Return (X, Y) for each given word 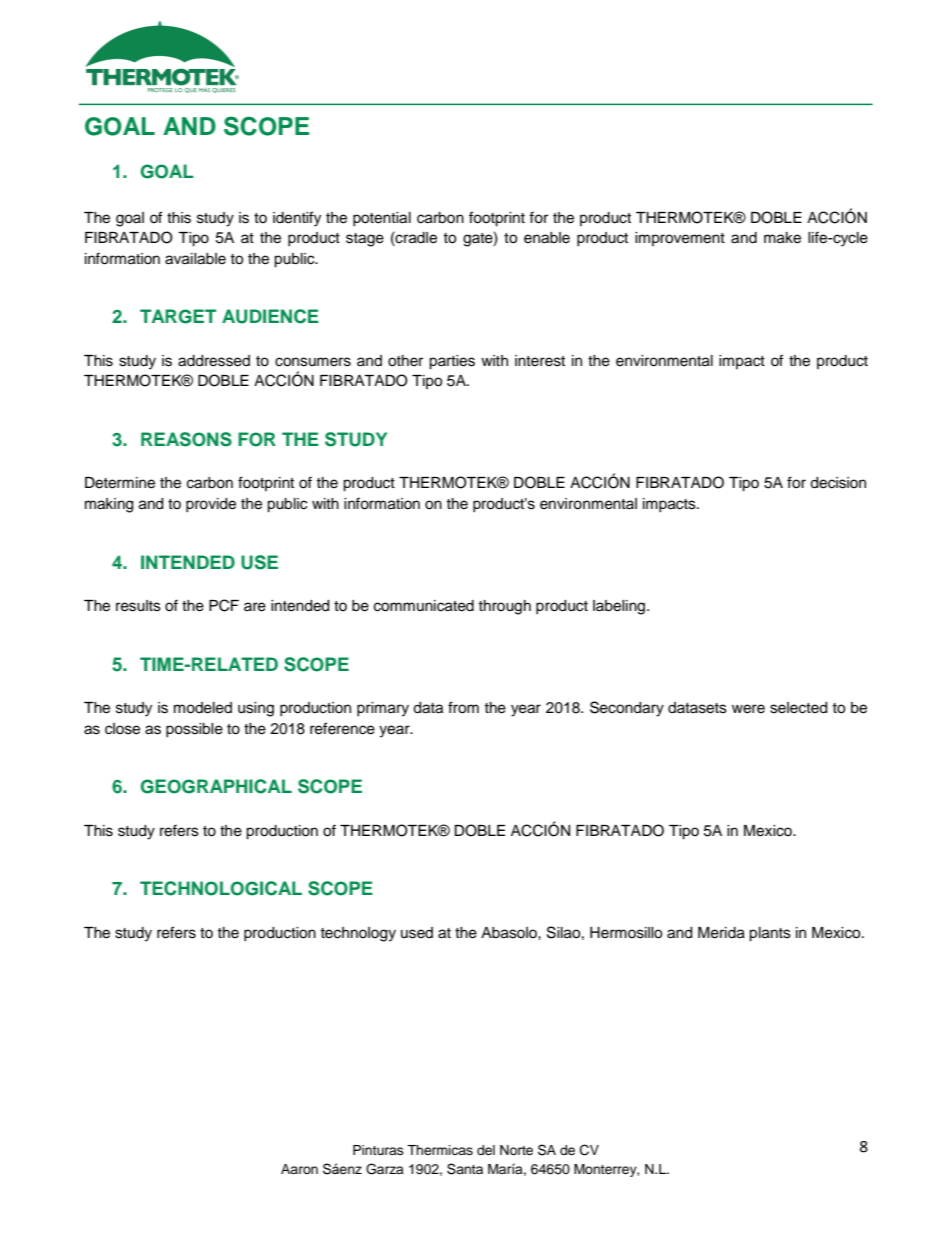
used (417, 933)
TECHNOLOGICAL (221, 888)
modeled (203, 708)
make (782, 238)
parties (452, 362)
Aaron (299, 1169)
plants (770, 934)
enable (547, 238)
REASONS (186, 439)
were (748, 709)
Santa (465, 1169)
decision (838, 483)
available (195, 259)
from (463, 707)
